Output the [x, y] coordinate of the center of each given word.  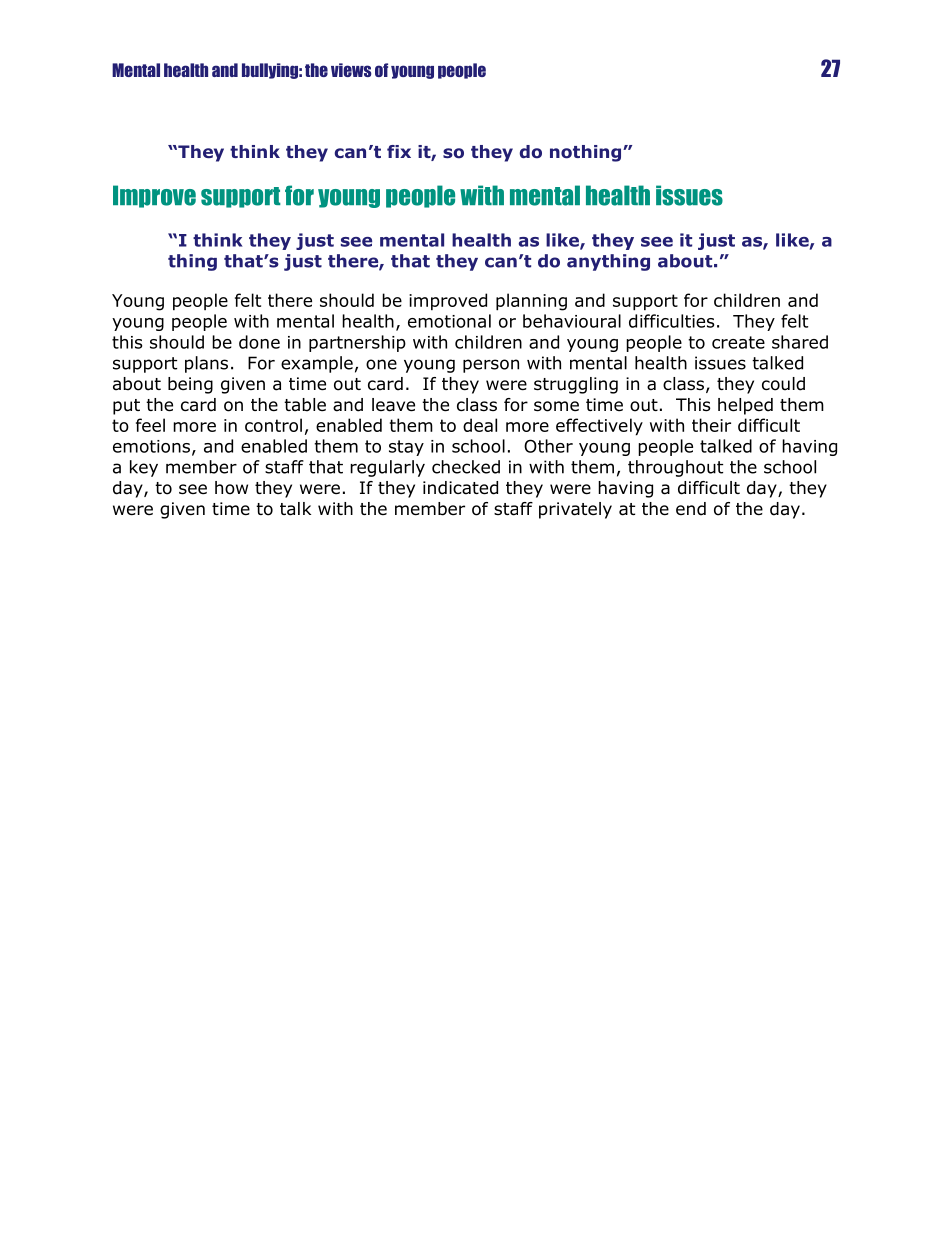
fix [399, 151]
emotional [449, 321]
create [738, 342]
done [259, 342]
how [231, 488]
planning [531, 302]
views [351, 70]
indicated [460, 488]
